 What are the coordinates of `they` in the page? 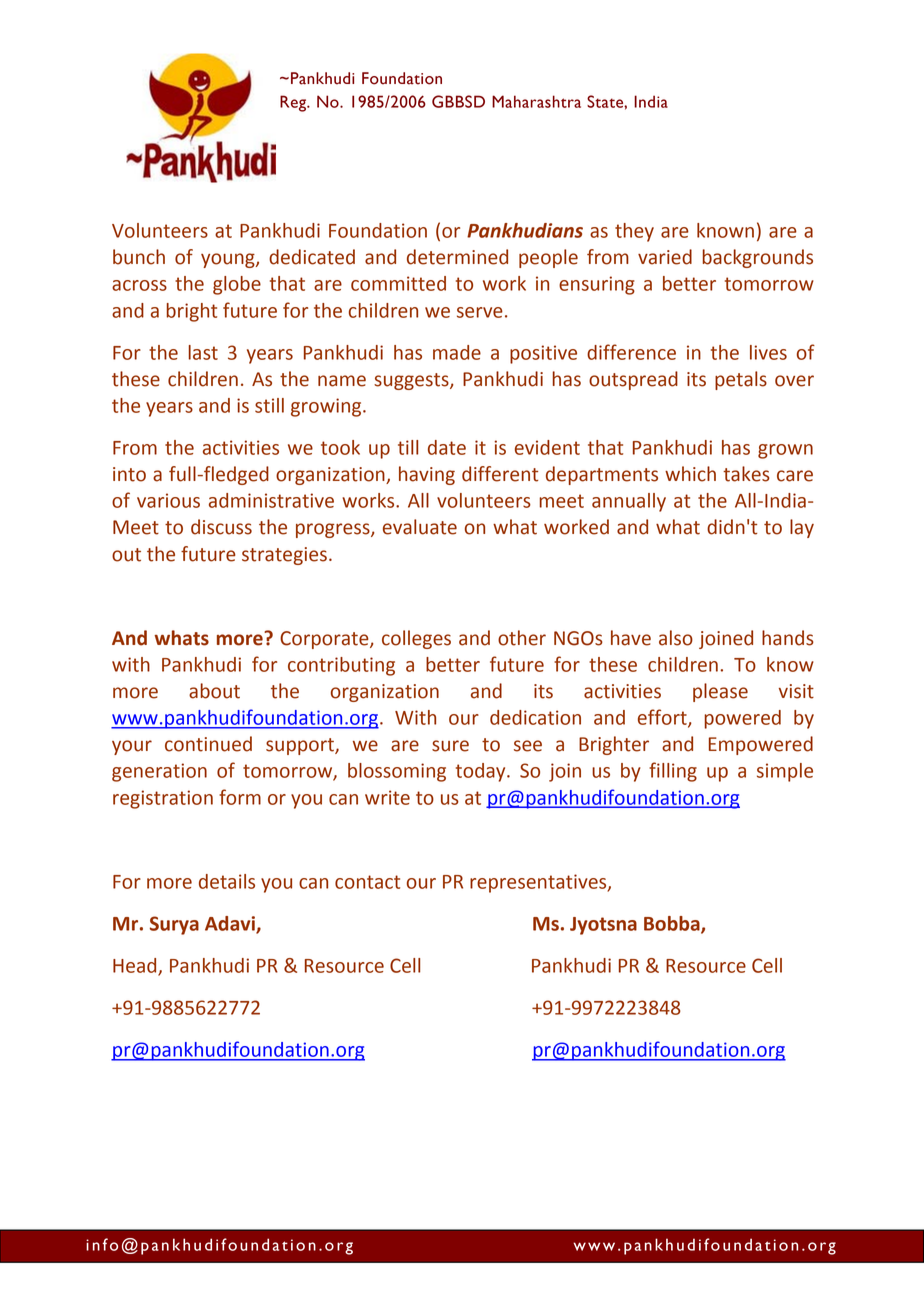 It's located at (634, 232).
